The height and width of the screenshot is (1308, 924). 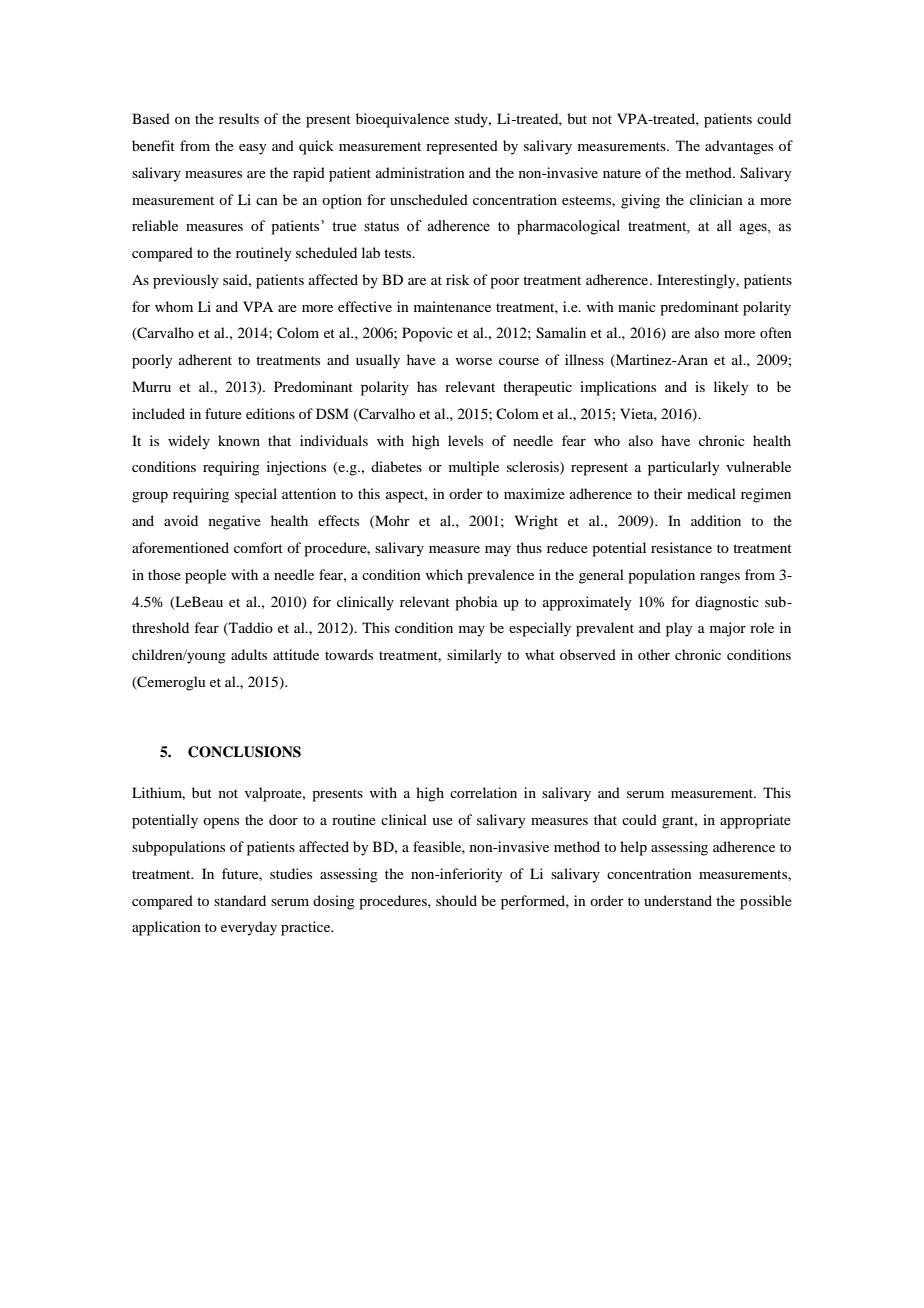 I want to click on understand, so click(x=678, y=900).
